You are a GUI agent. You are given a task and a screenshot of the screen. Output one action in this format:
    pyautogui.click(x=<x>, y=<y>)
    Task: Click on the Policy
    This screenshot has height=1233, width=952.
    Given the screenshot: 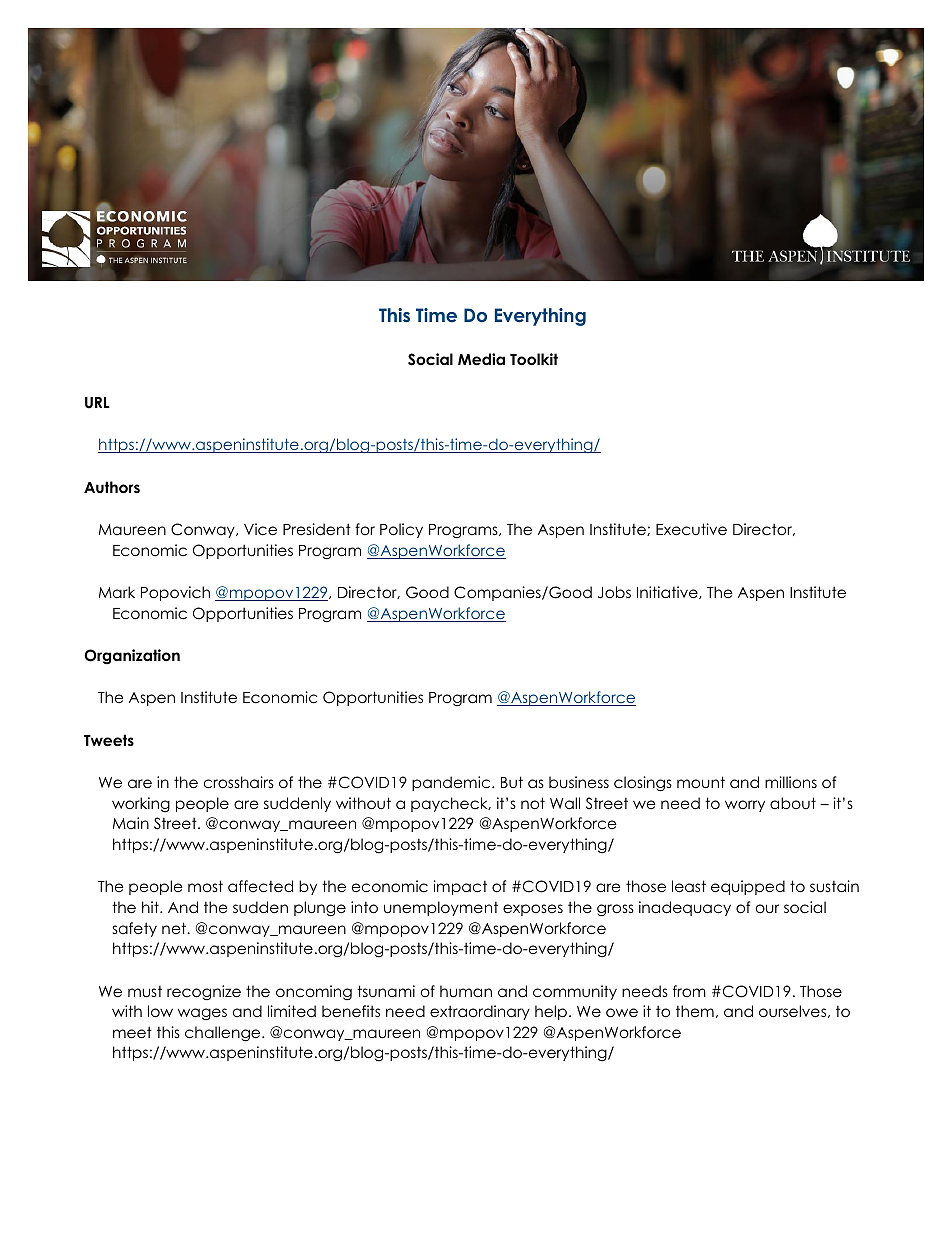 What is the action you would take?
    pyautogui.click(x=401, y=530)
